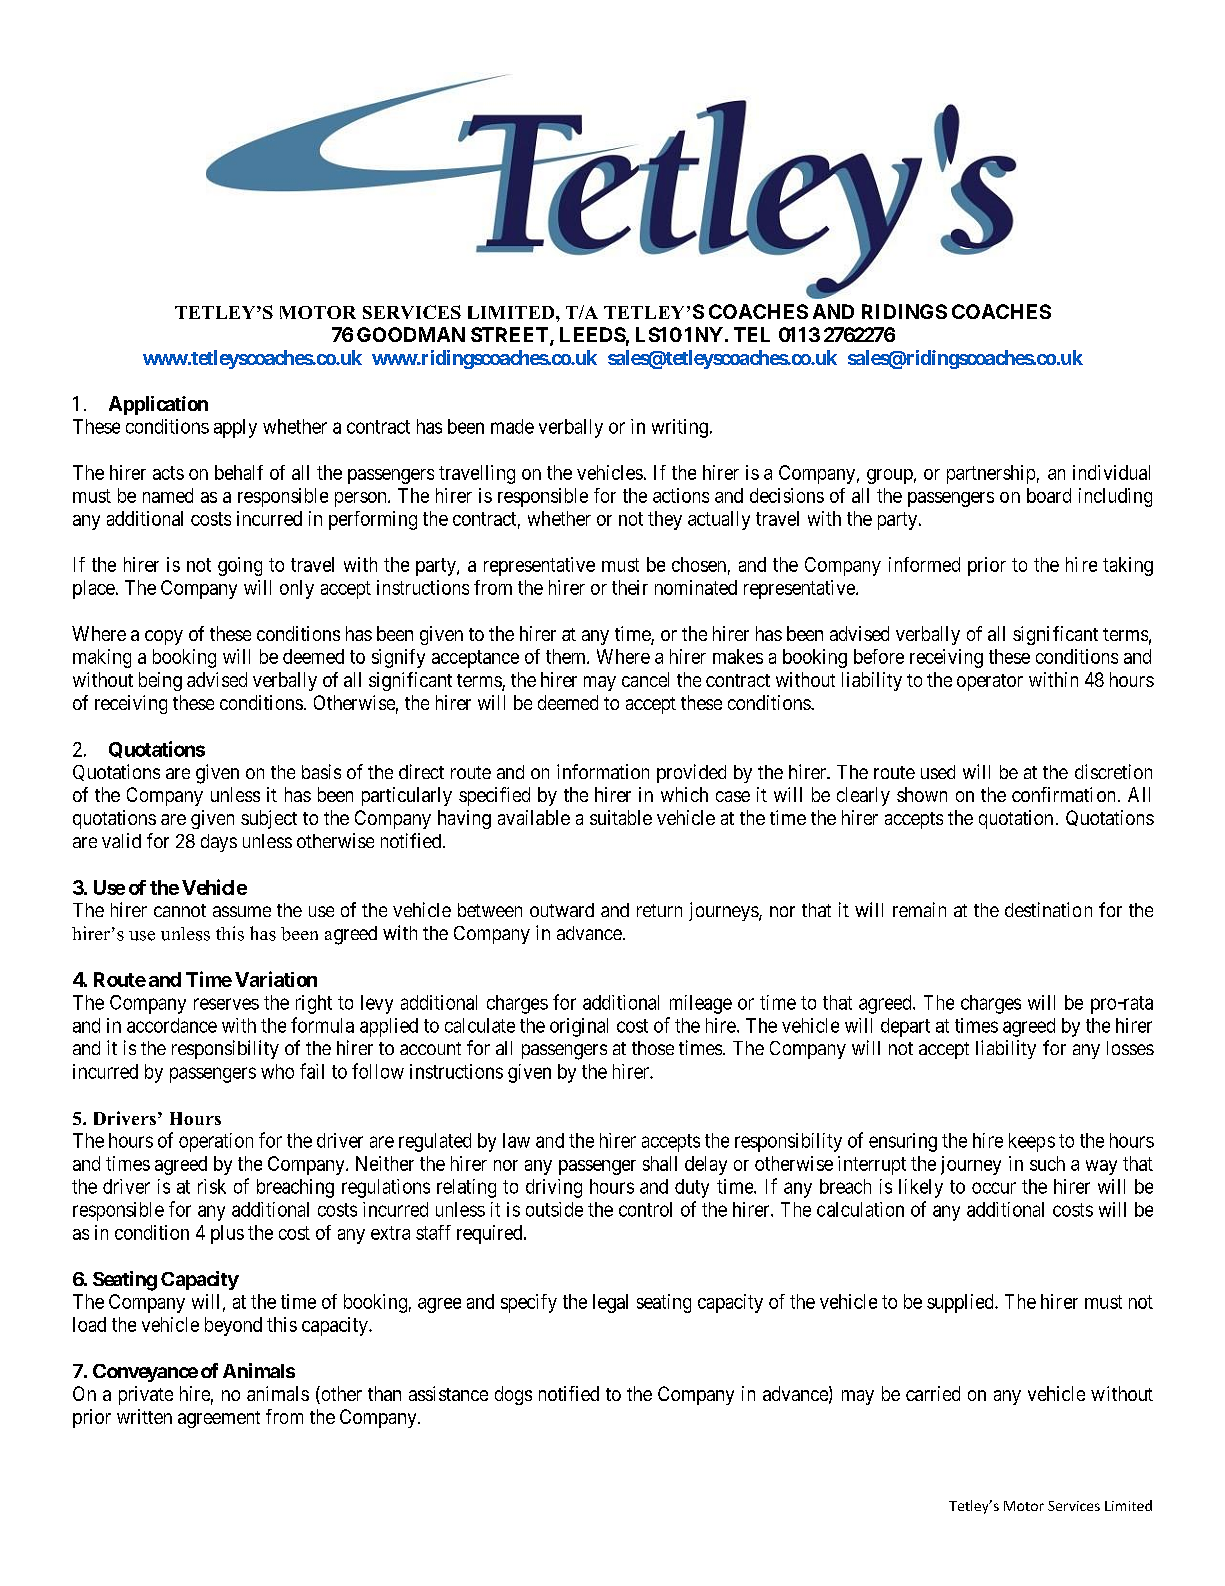 The height and width of the document is (1586, 1225). I want to click on carried, so click(933, 1393).
